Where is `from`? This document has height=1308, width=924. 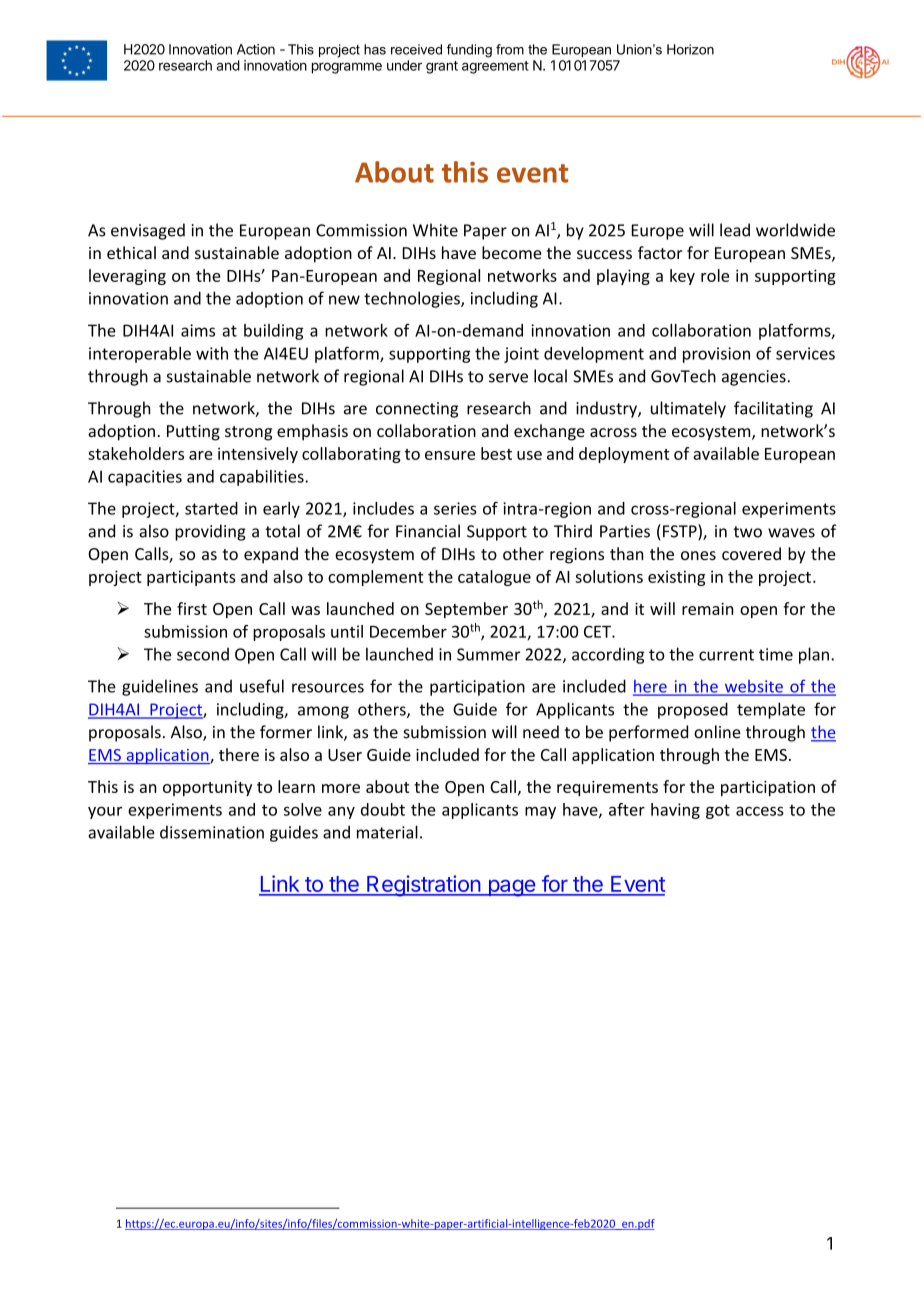 from is located at coordinates (510, 49).
